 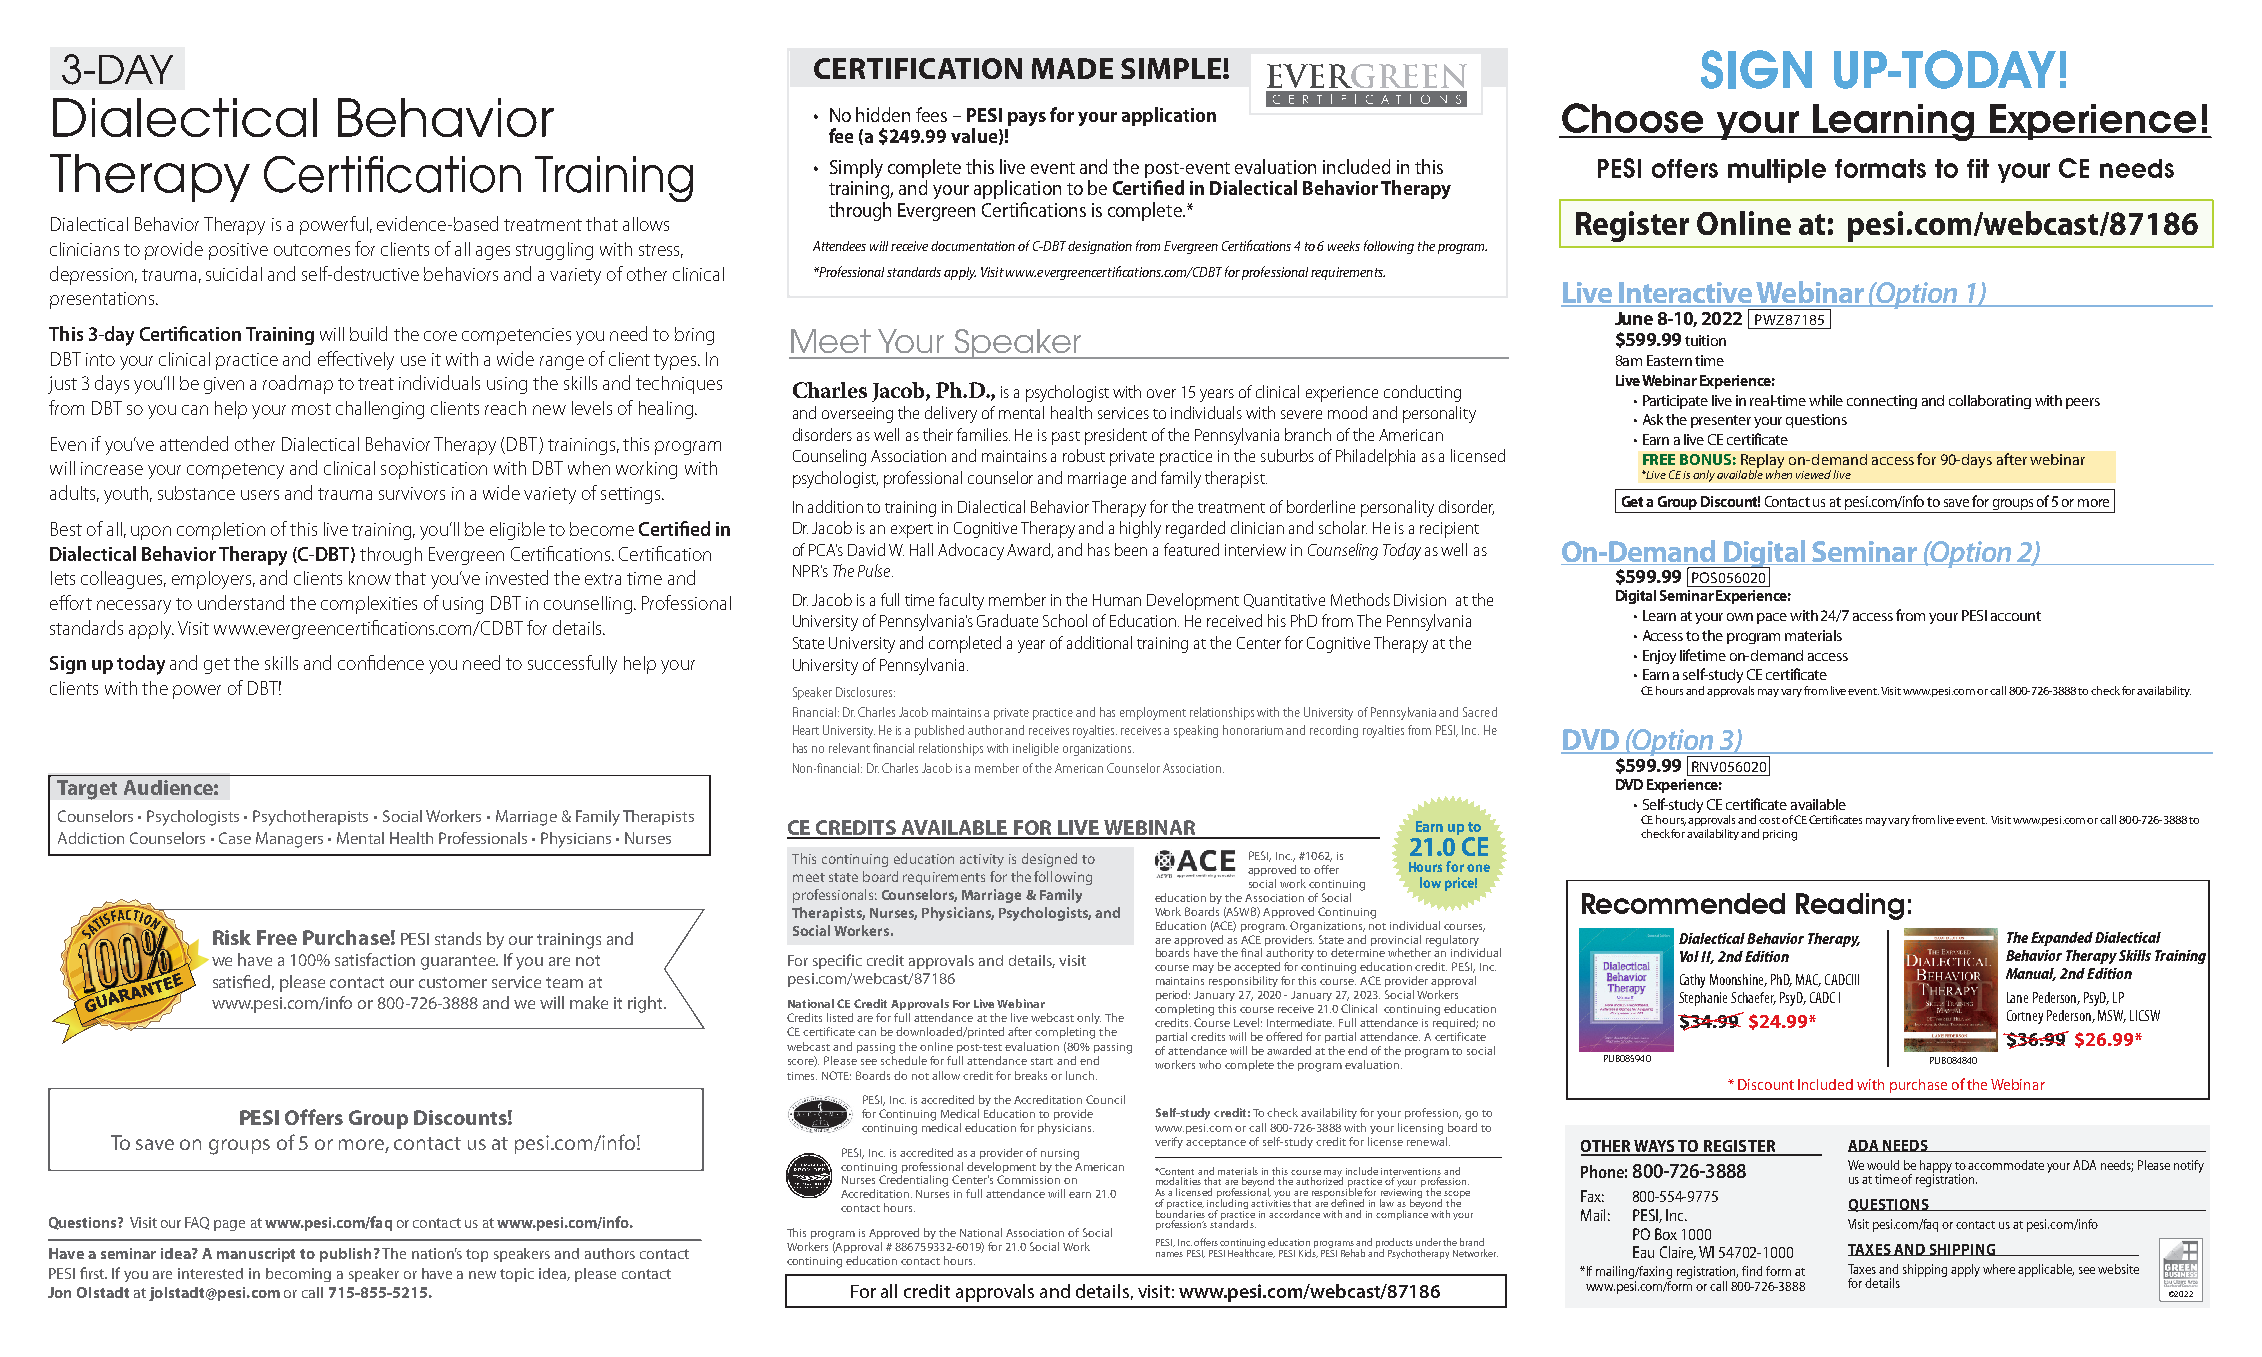 I want to click on outcomes, so click(x=312, y=250).
